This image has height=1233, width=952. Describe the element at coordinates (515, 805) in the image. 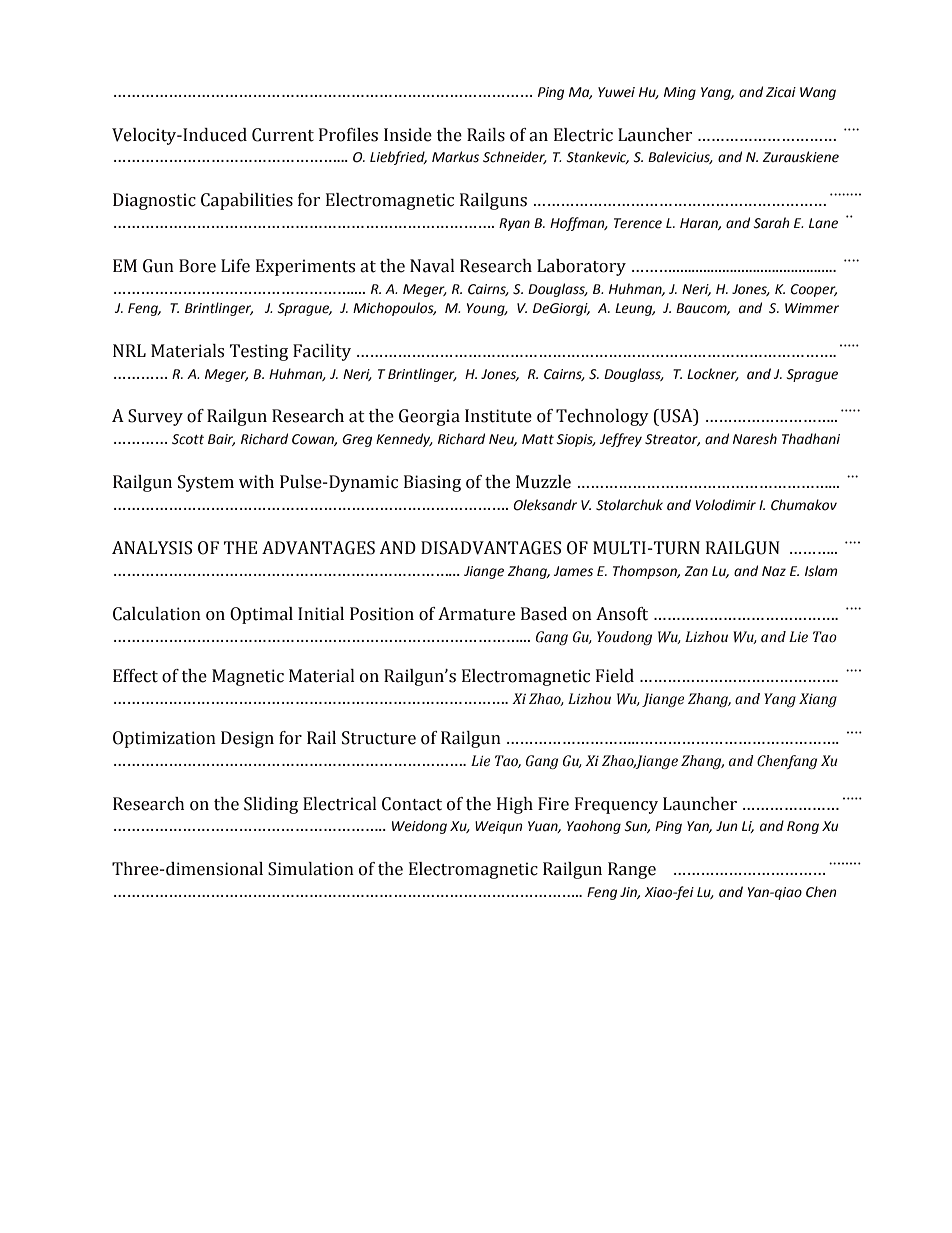

I see `High` at that location.
